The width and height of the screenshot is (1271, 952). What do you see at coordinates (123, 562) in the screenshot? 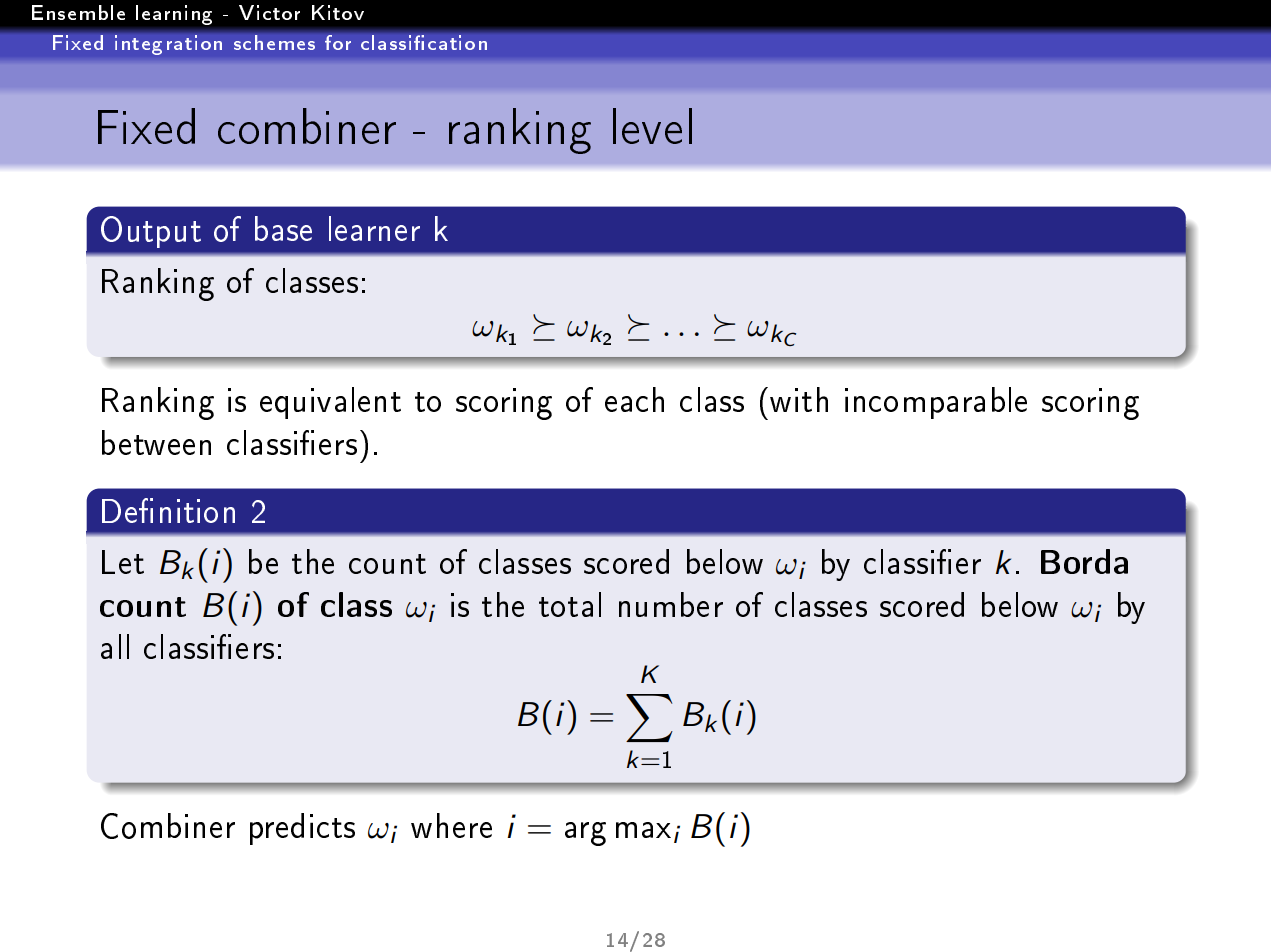
I see `Let` at bounding box center [123, 562].
